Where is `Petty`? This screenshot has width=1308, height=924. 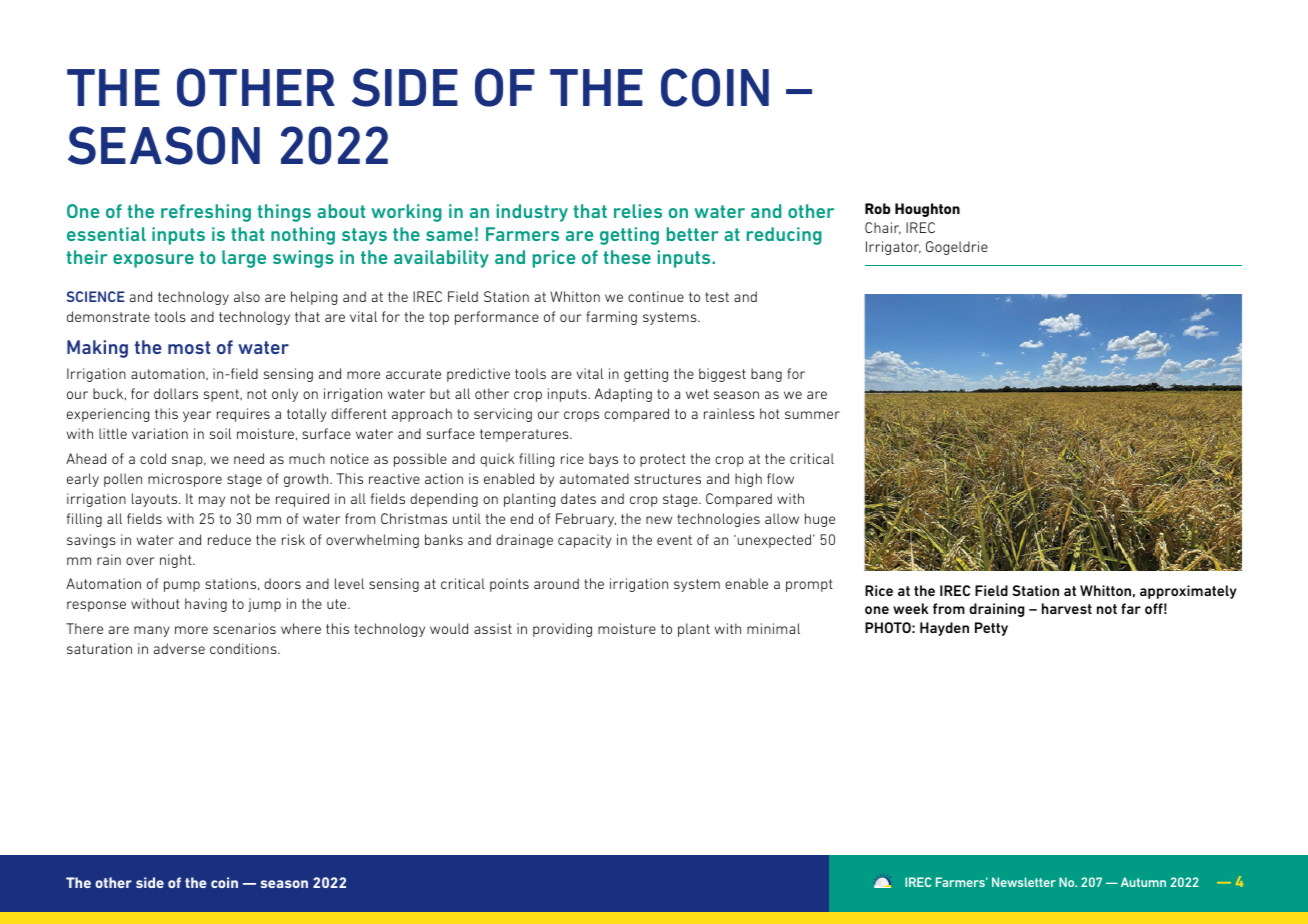 Petty is located at coordinates (991, 629).
